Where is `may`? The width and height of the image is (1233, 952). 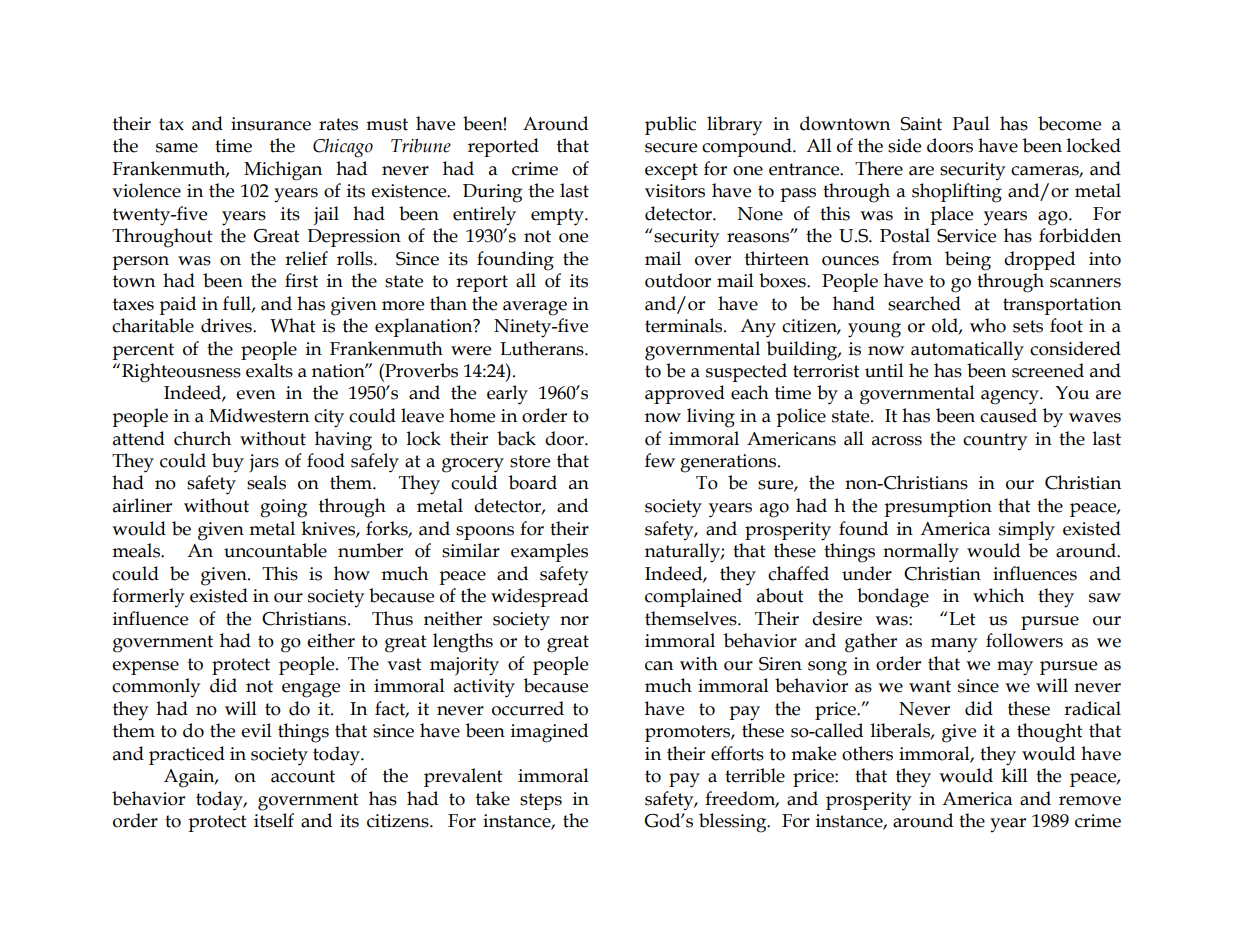 may is located at coordinates (1015, 668).
